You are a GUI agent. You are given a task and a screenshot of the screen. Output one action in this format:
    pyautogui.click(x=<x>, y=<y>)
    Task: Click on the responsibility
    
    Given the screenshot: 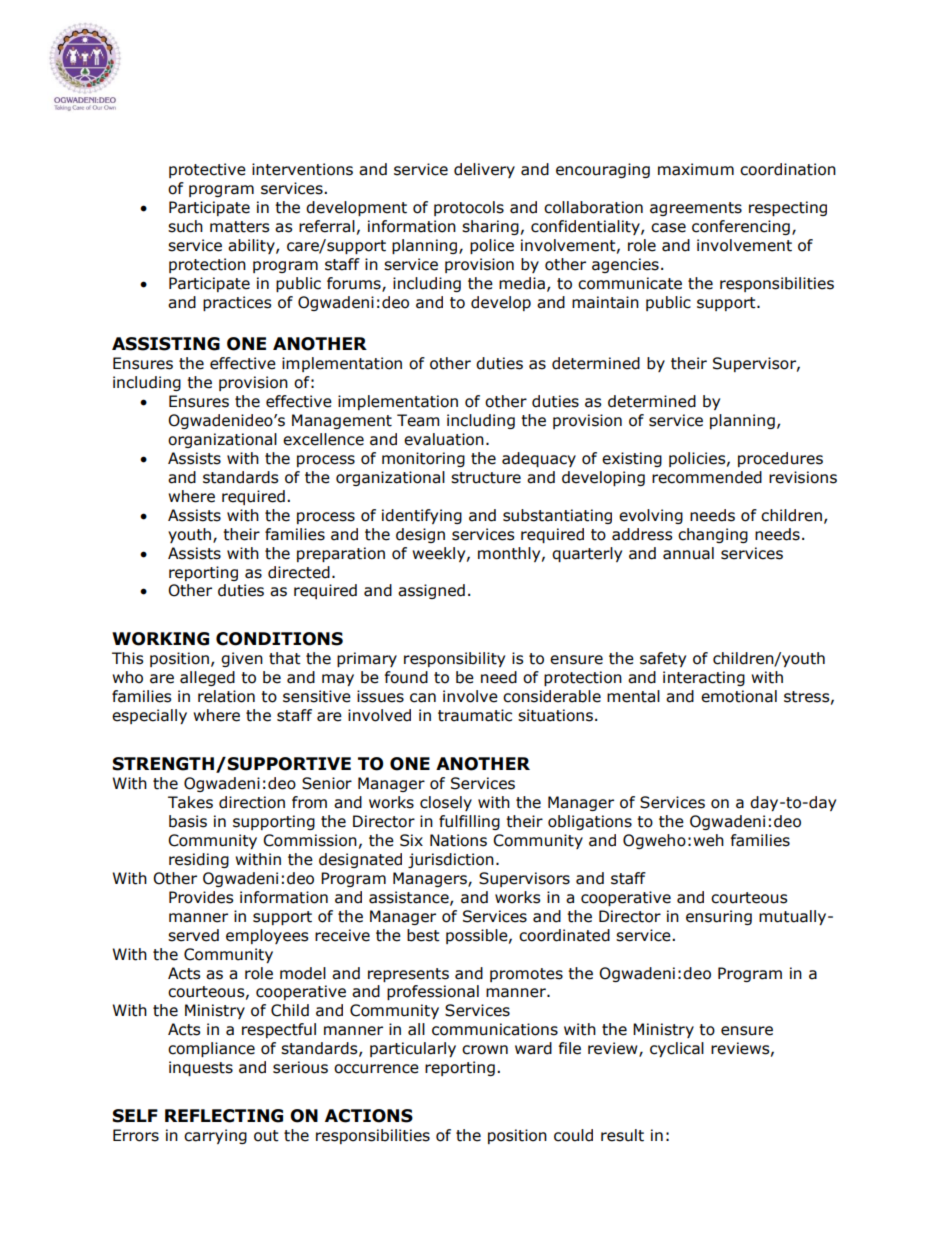 What is the action you would take?
    pyautogui.click(x=454, y=659)
